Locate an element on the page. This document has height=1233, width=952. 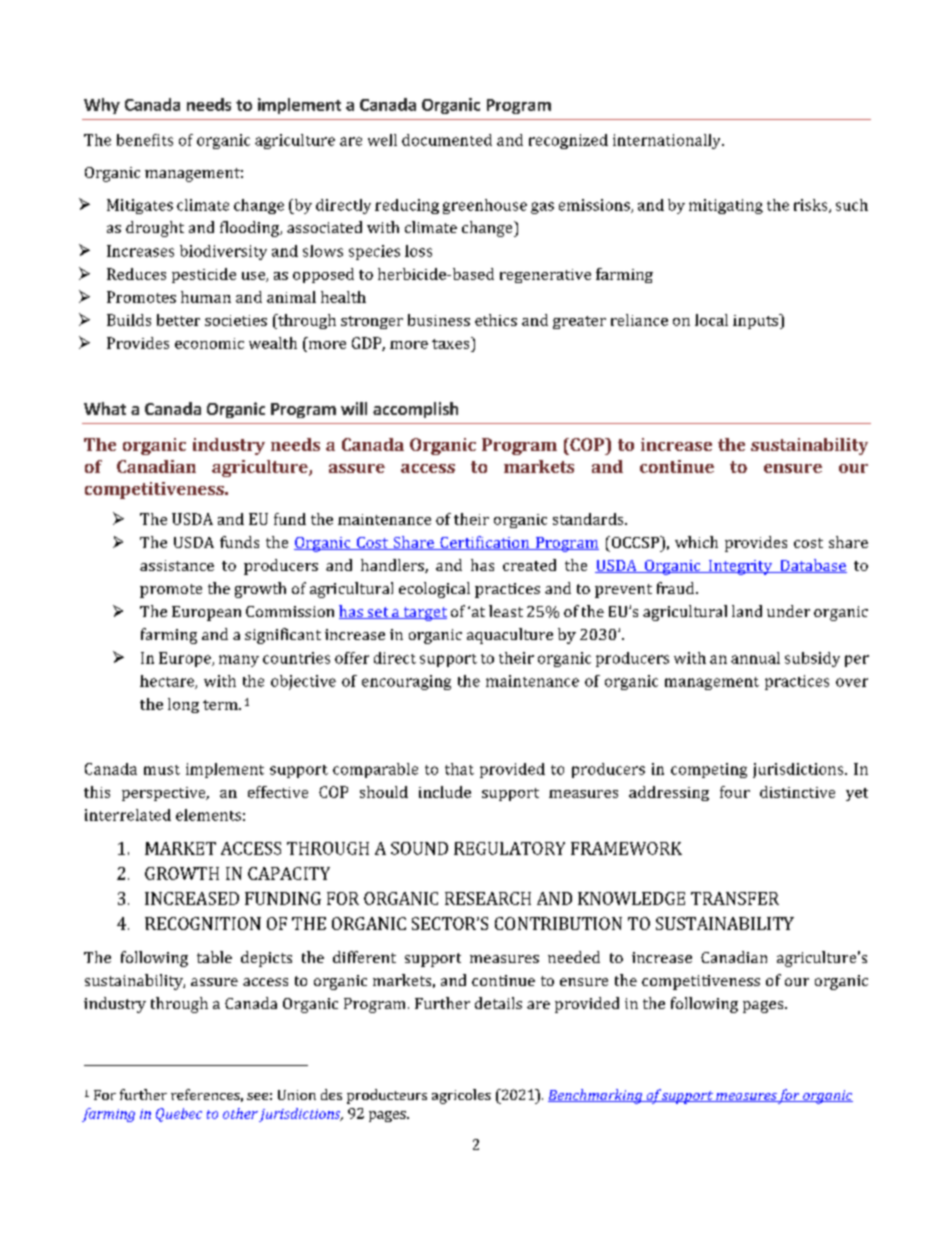
which is located at coordinates (696, 542).
